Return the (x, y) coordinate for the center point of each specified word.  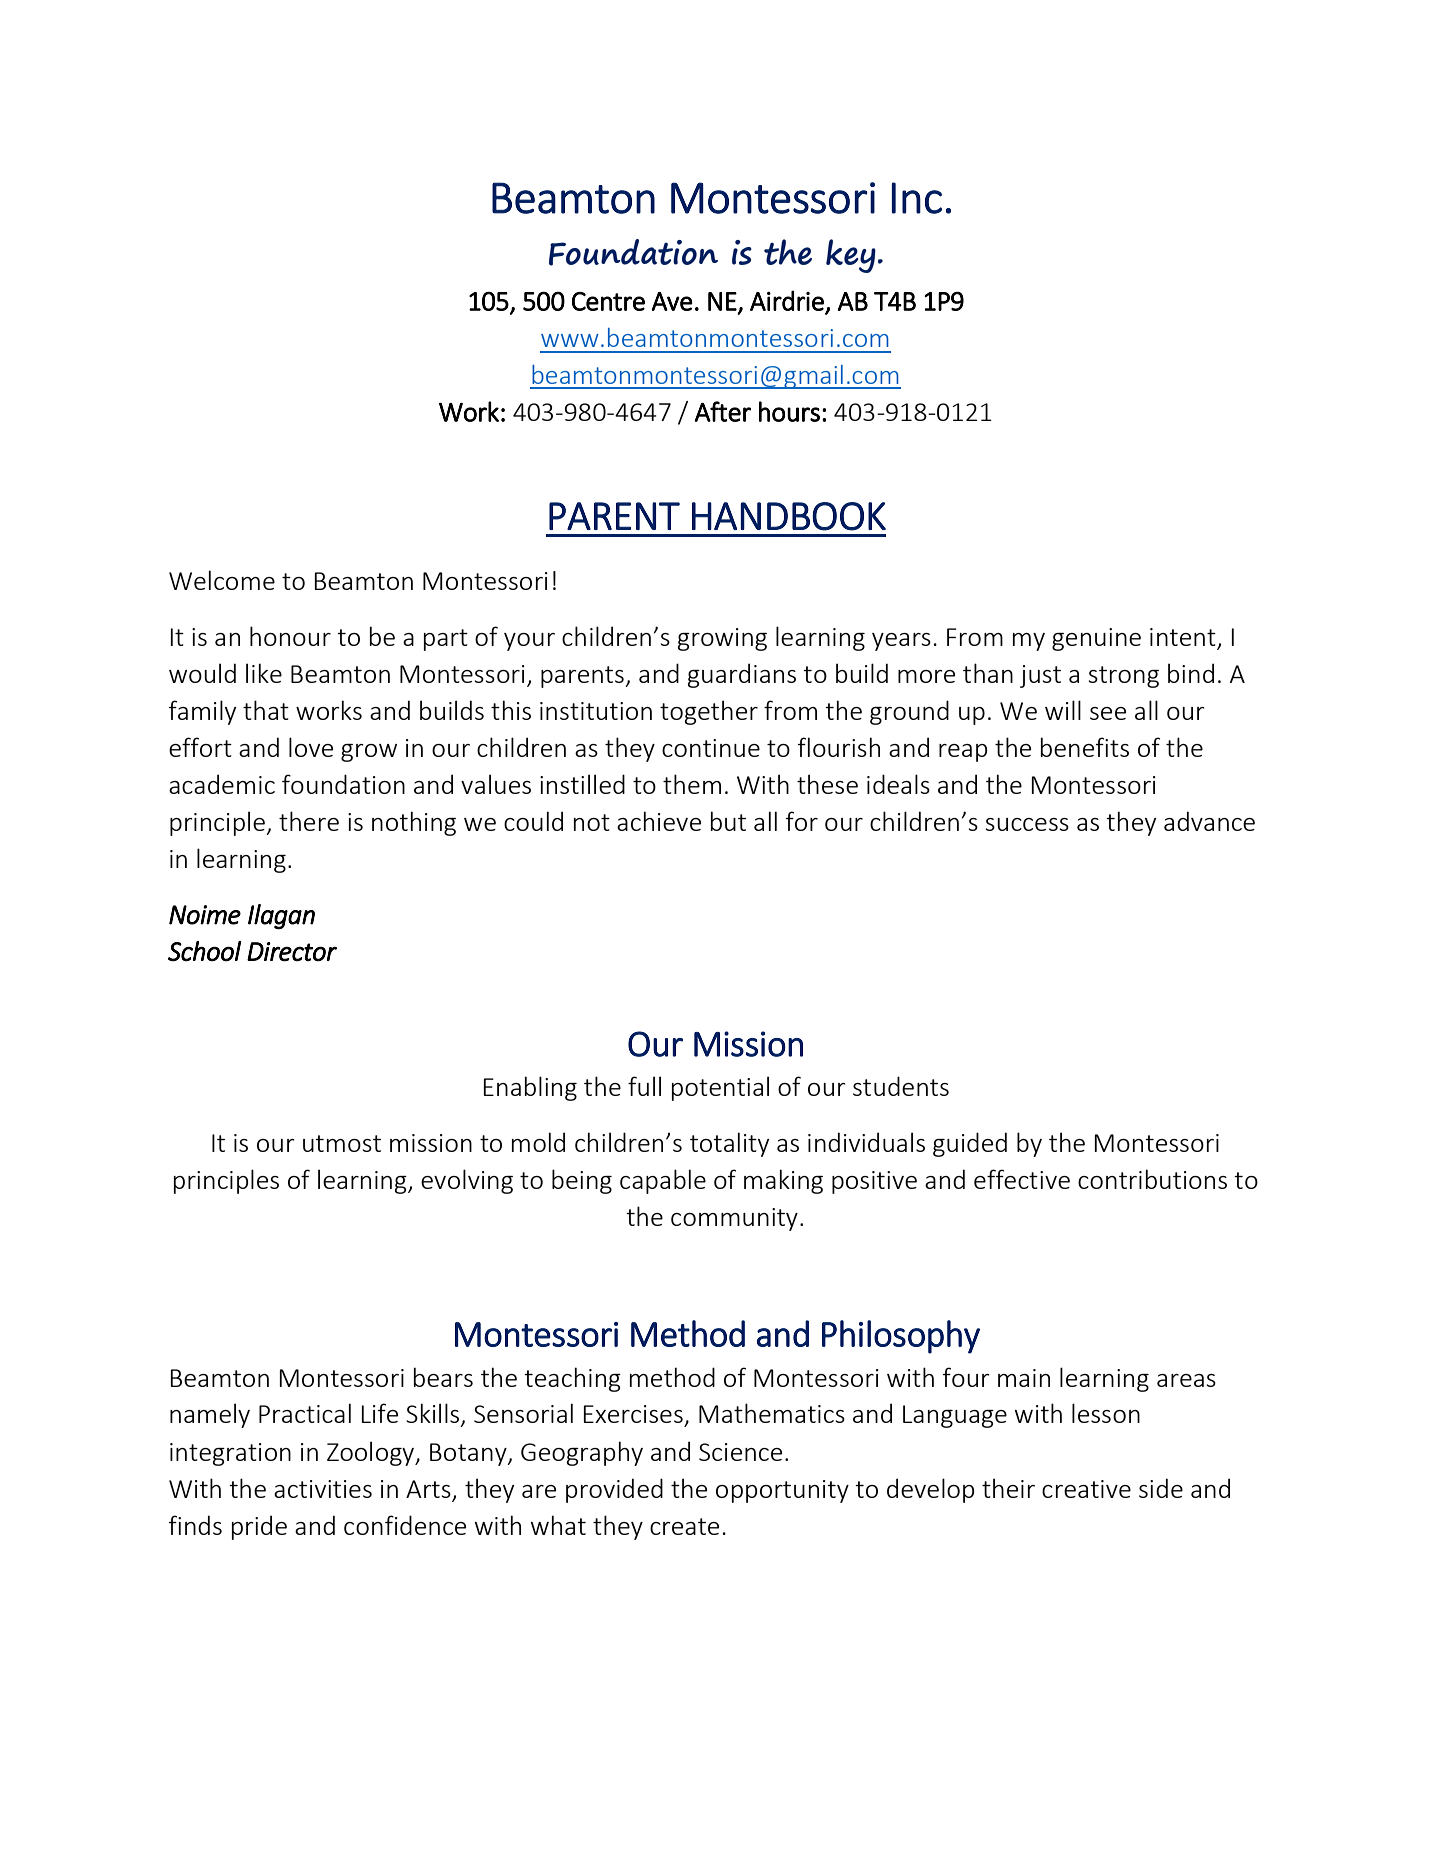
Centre (608, 301)
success (1027, 824)
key (851, 256)
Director (292, 952)
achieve (659, 821)
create (684, 1526)
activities (323, 1489)
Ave (672, 301)
